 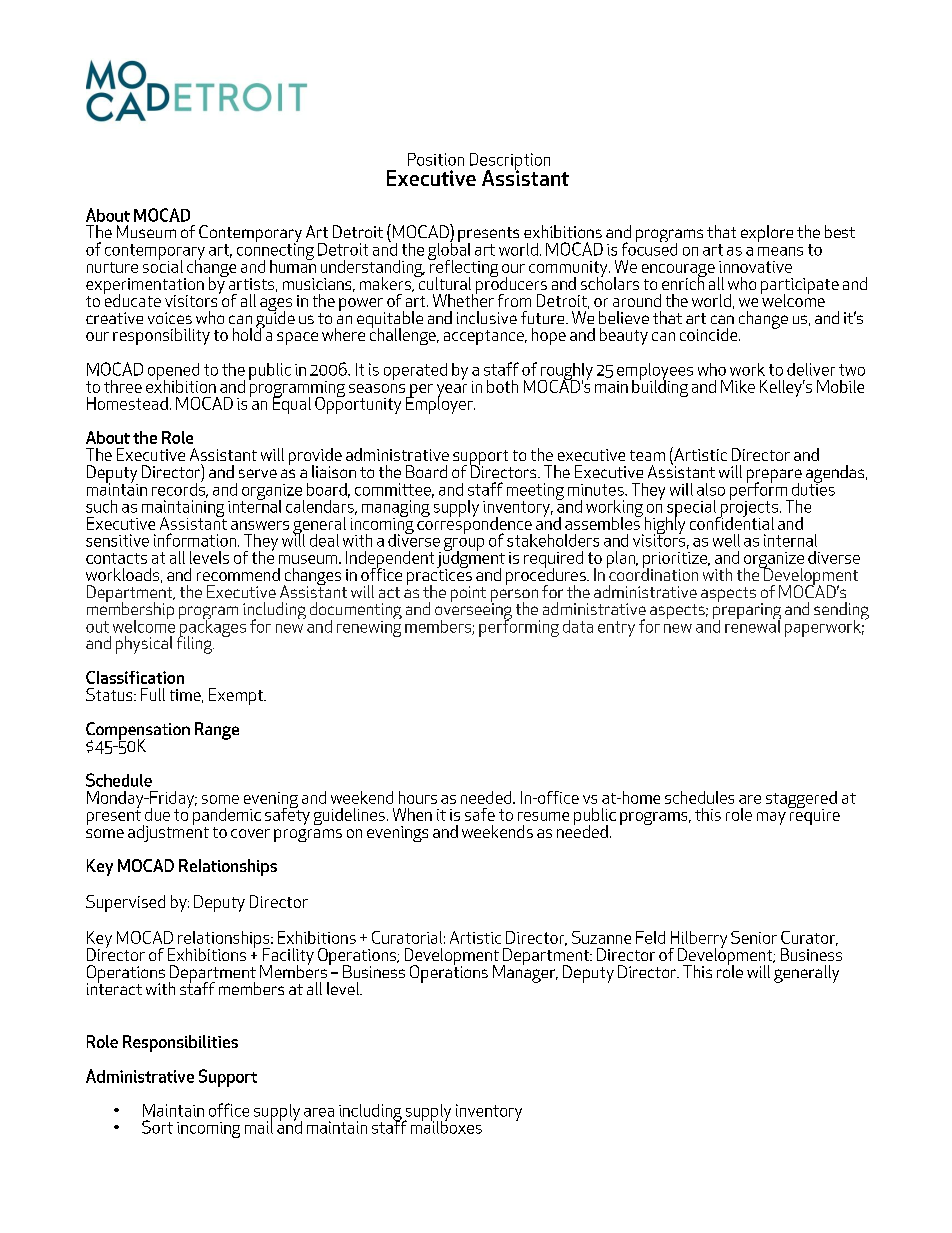 I want to click on social, so click(x=163, y=265).
